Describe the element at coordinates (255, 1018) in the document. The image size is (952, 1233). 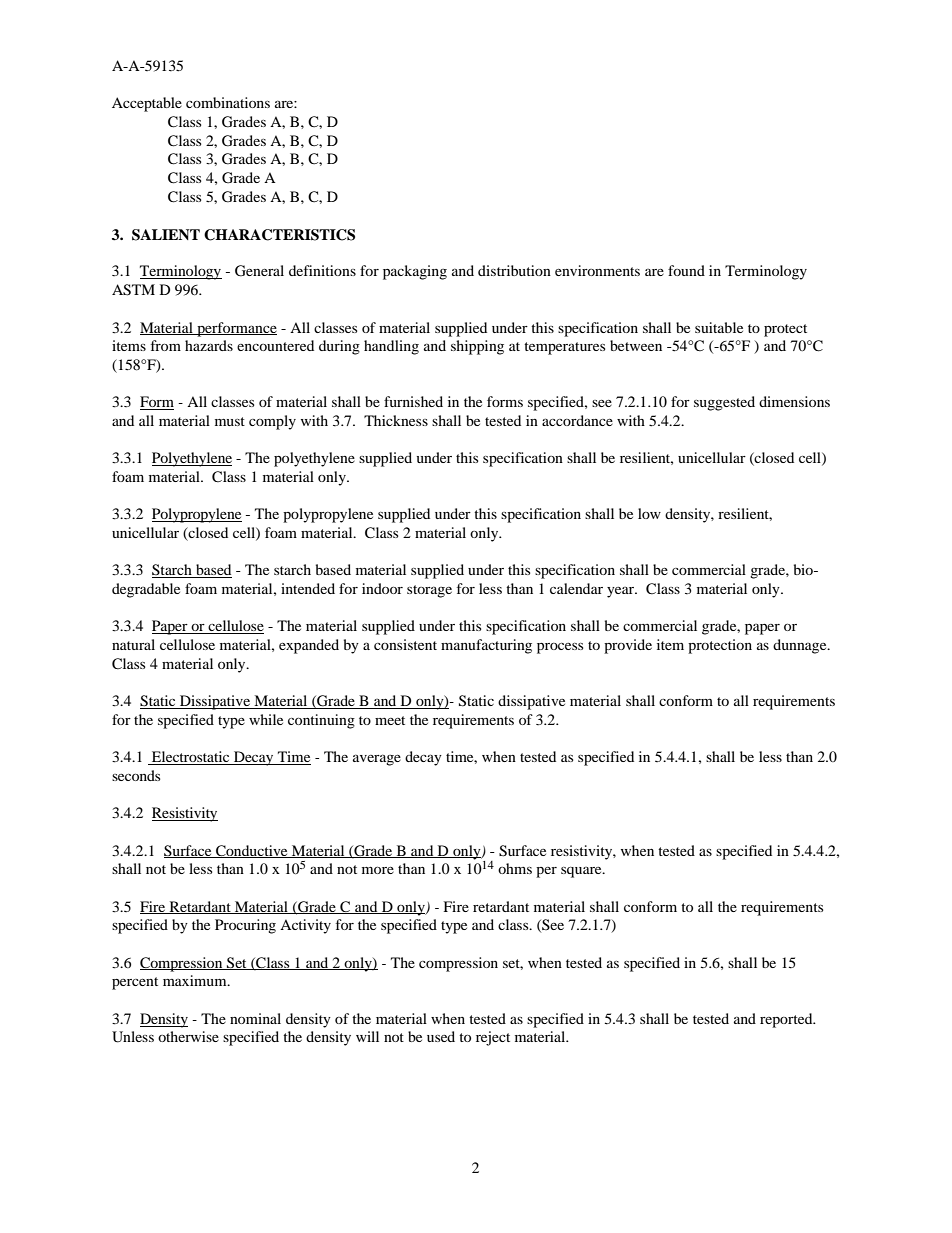
I see `nominal` at that location.
